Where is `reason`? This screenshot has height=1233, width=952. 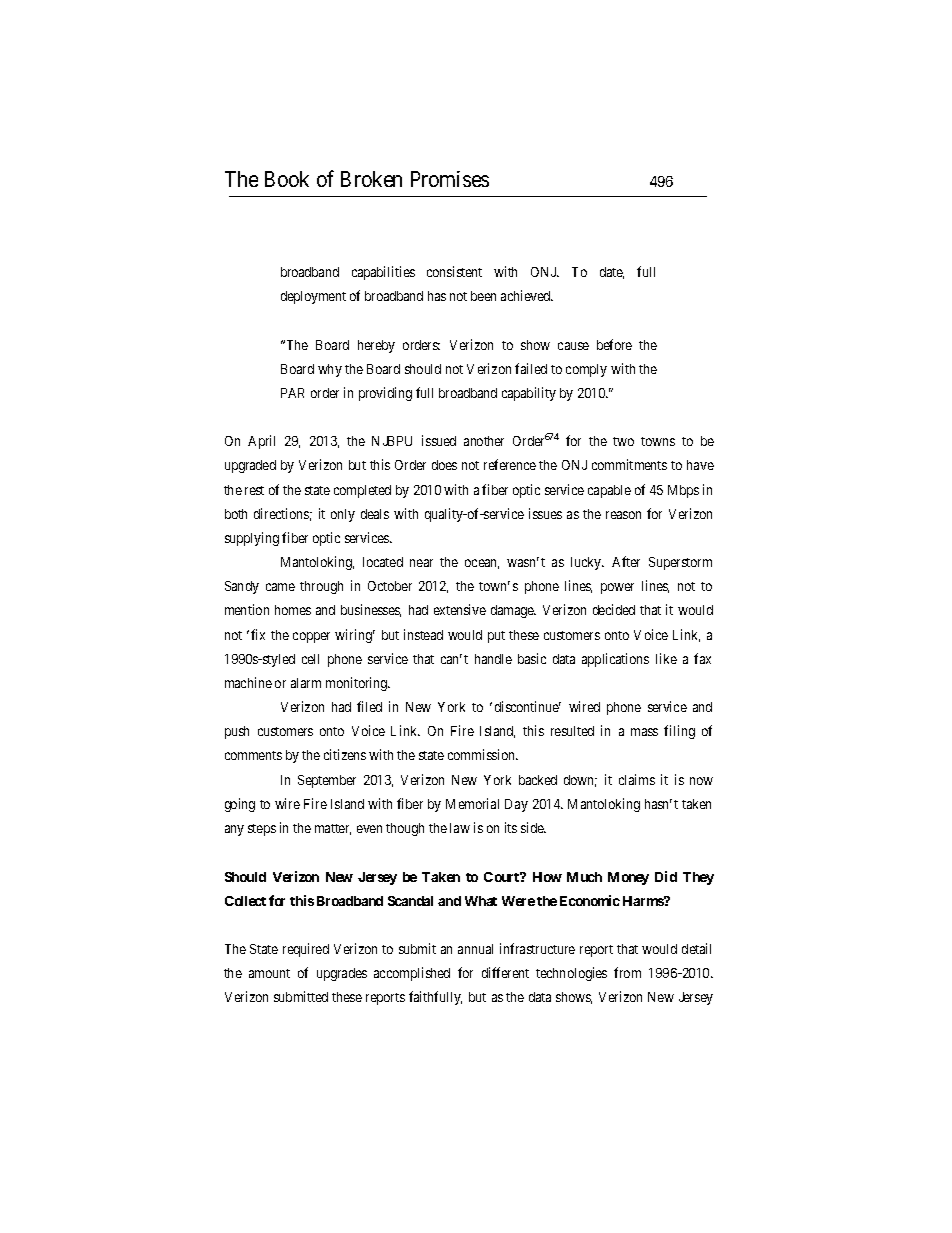
reason is located at coordinates (623, 515).
